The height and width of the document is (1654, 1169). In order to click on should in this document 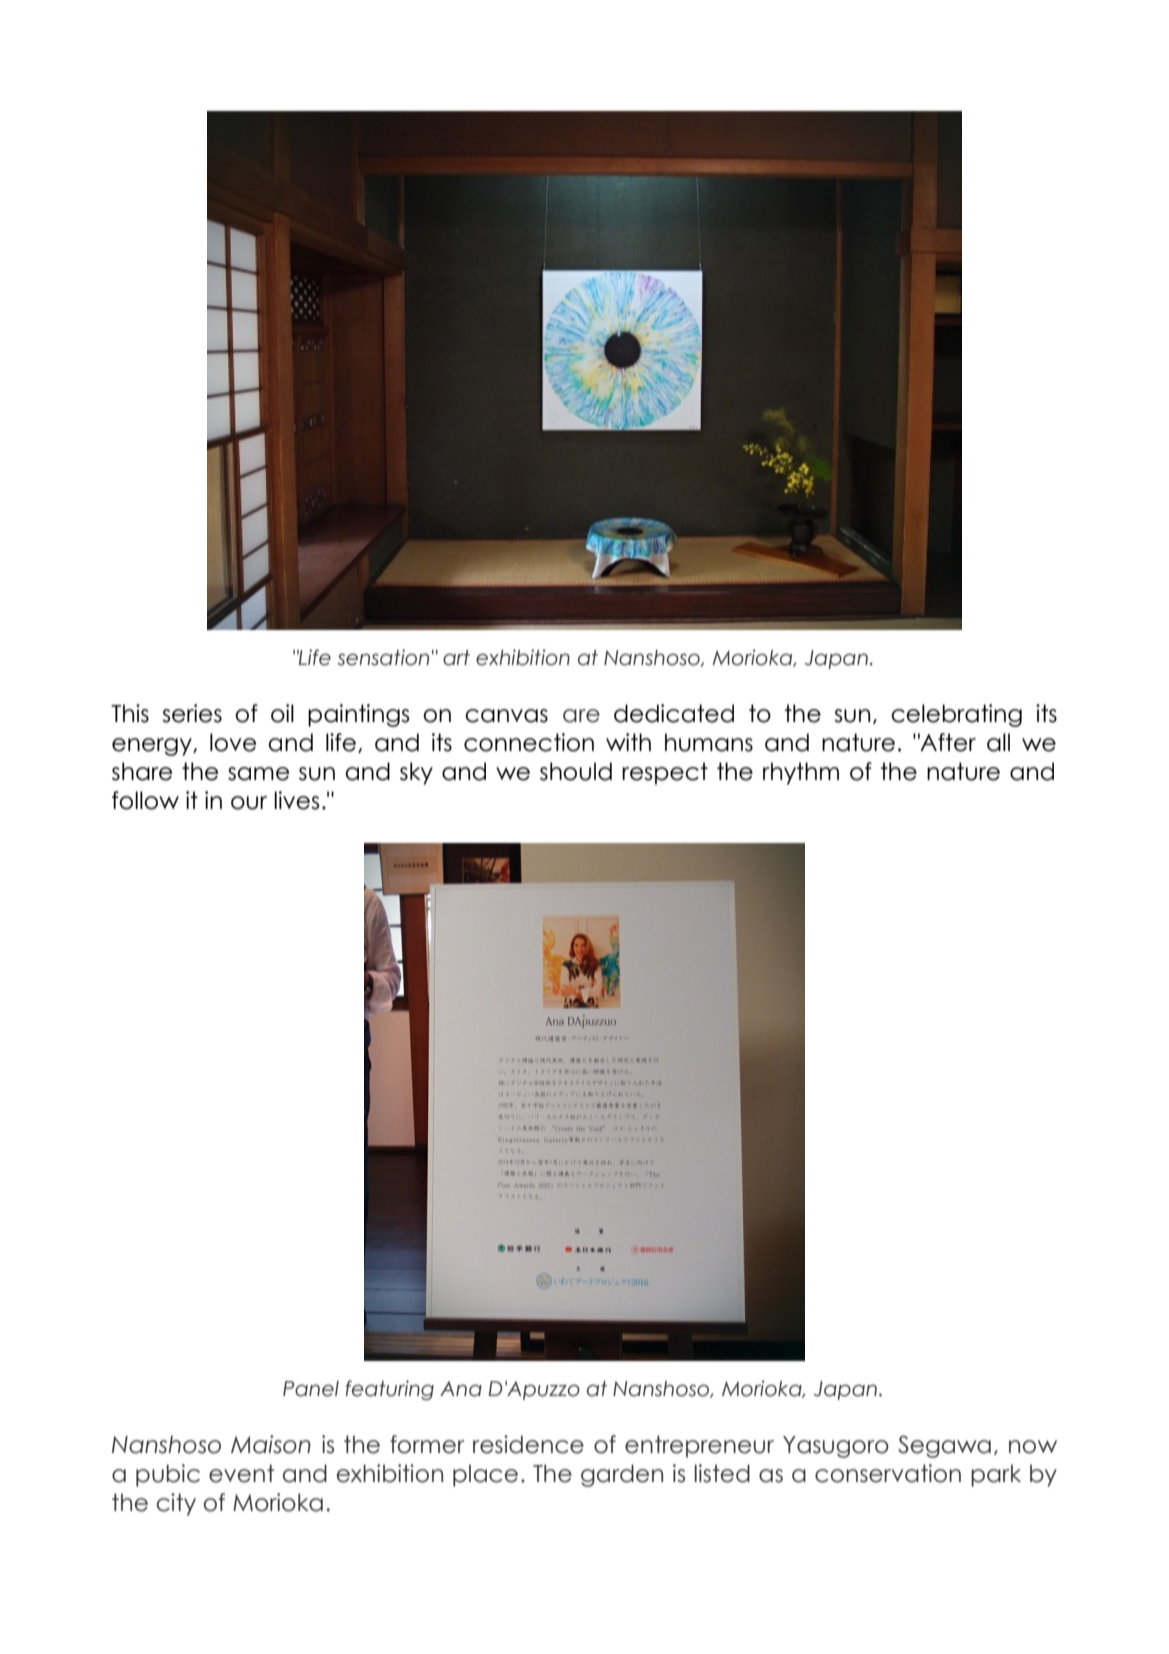, I will do `click(576, 771)`.
